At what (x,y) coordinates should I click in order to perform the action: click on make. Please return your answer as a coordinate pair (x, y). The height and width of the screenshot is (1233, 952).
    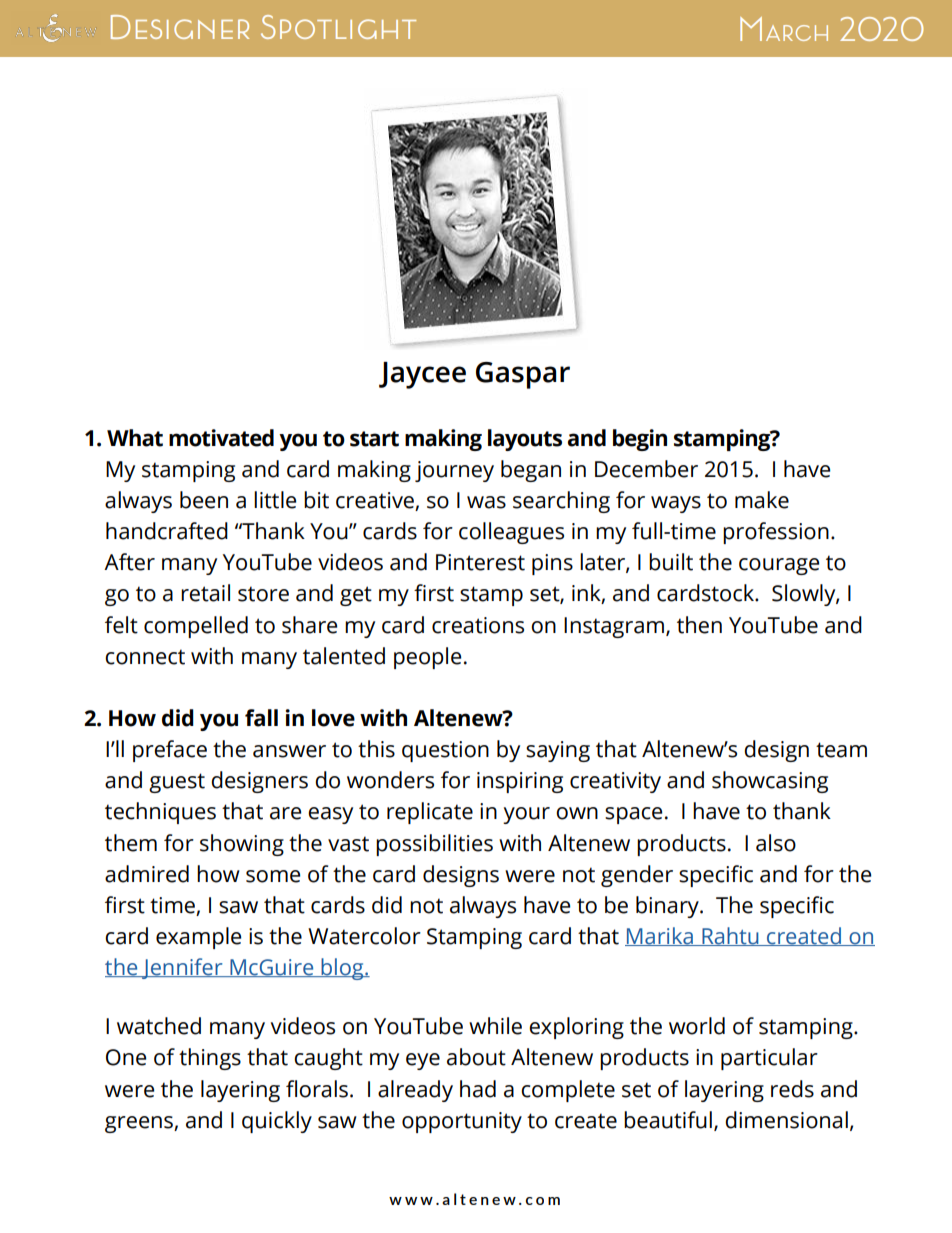
    Looking at the image, I should click on (762, 500).
